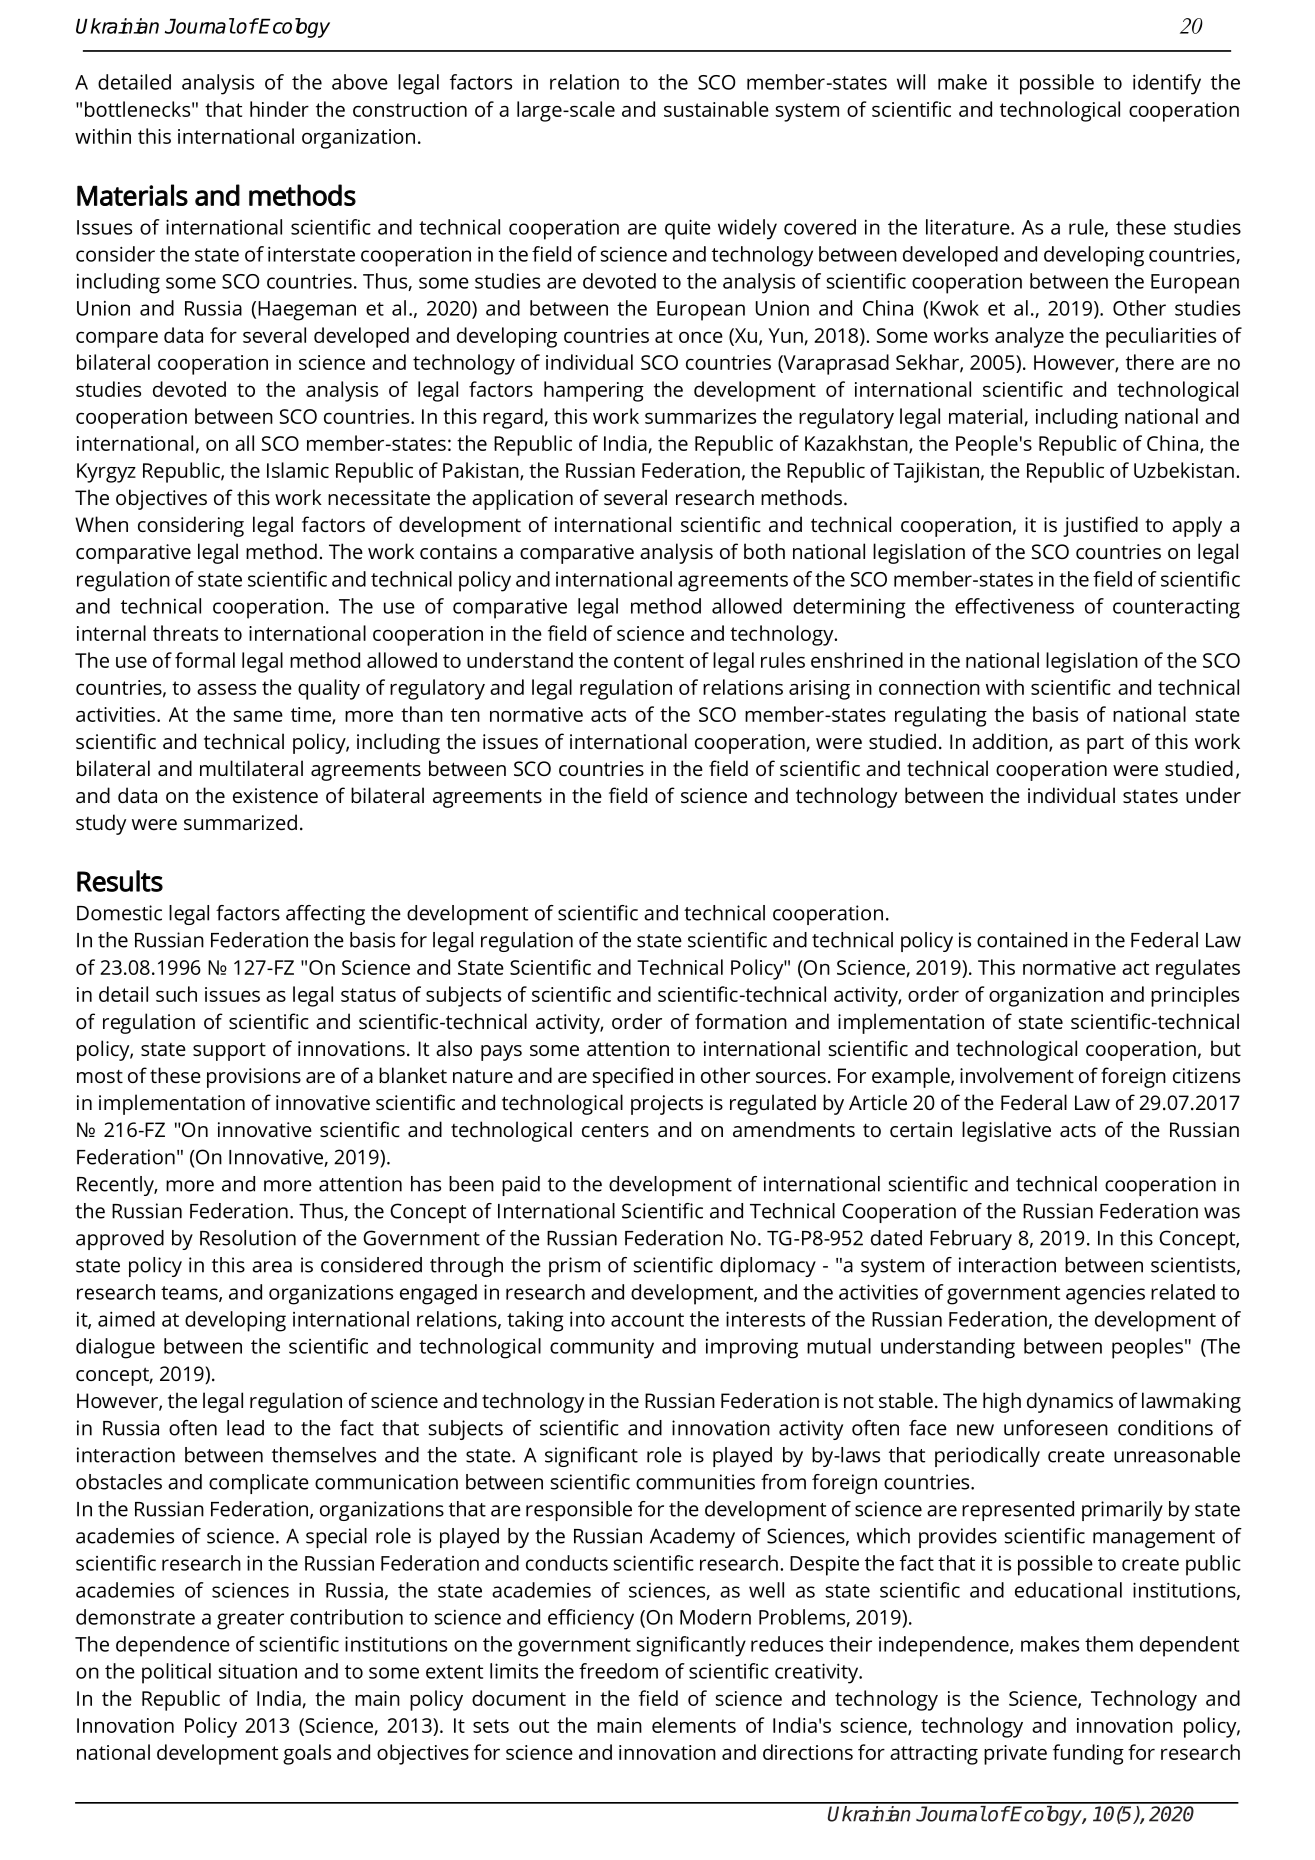 This screenshot has width=1315, height=1860. I want to click on identify, so click(1167, 84).
